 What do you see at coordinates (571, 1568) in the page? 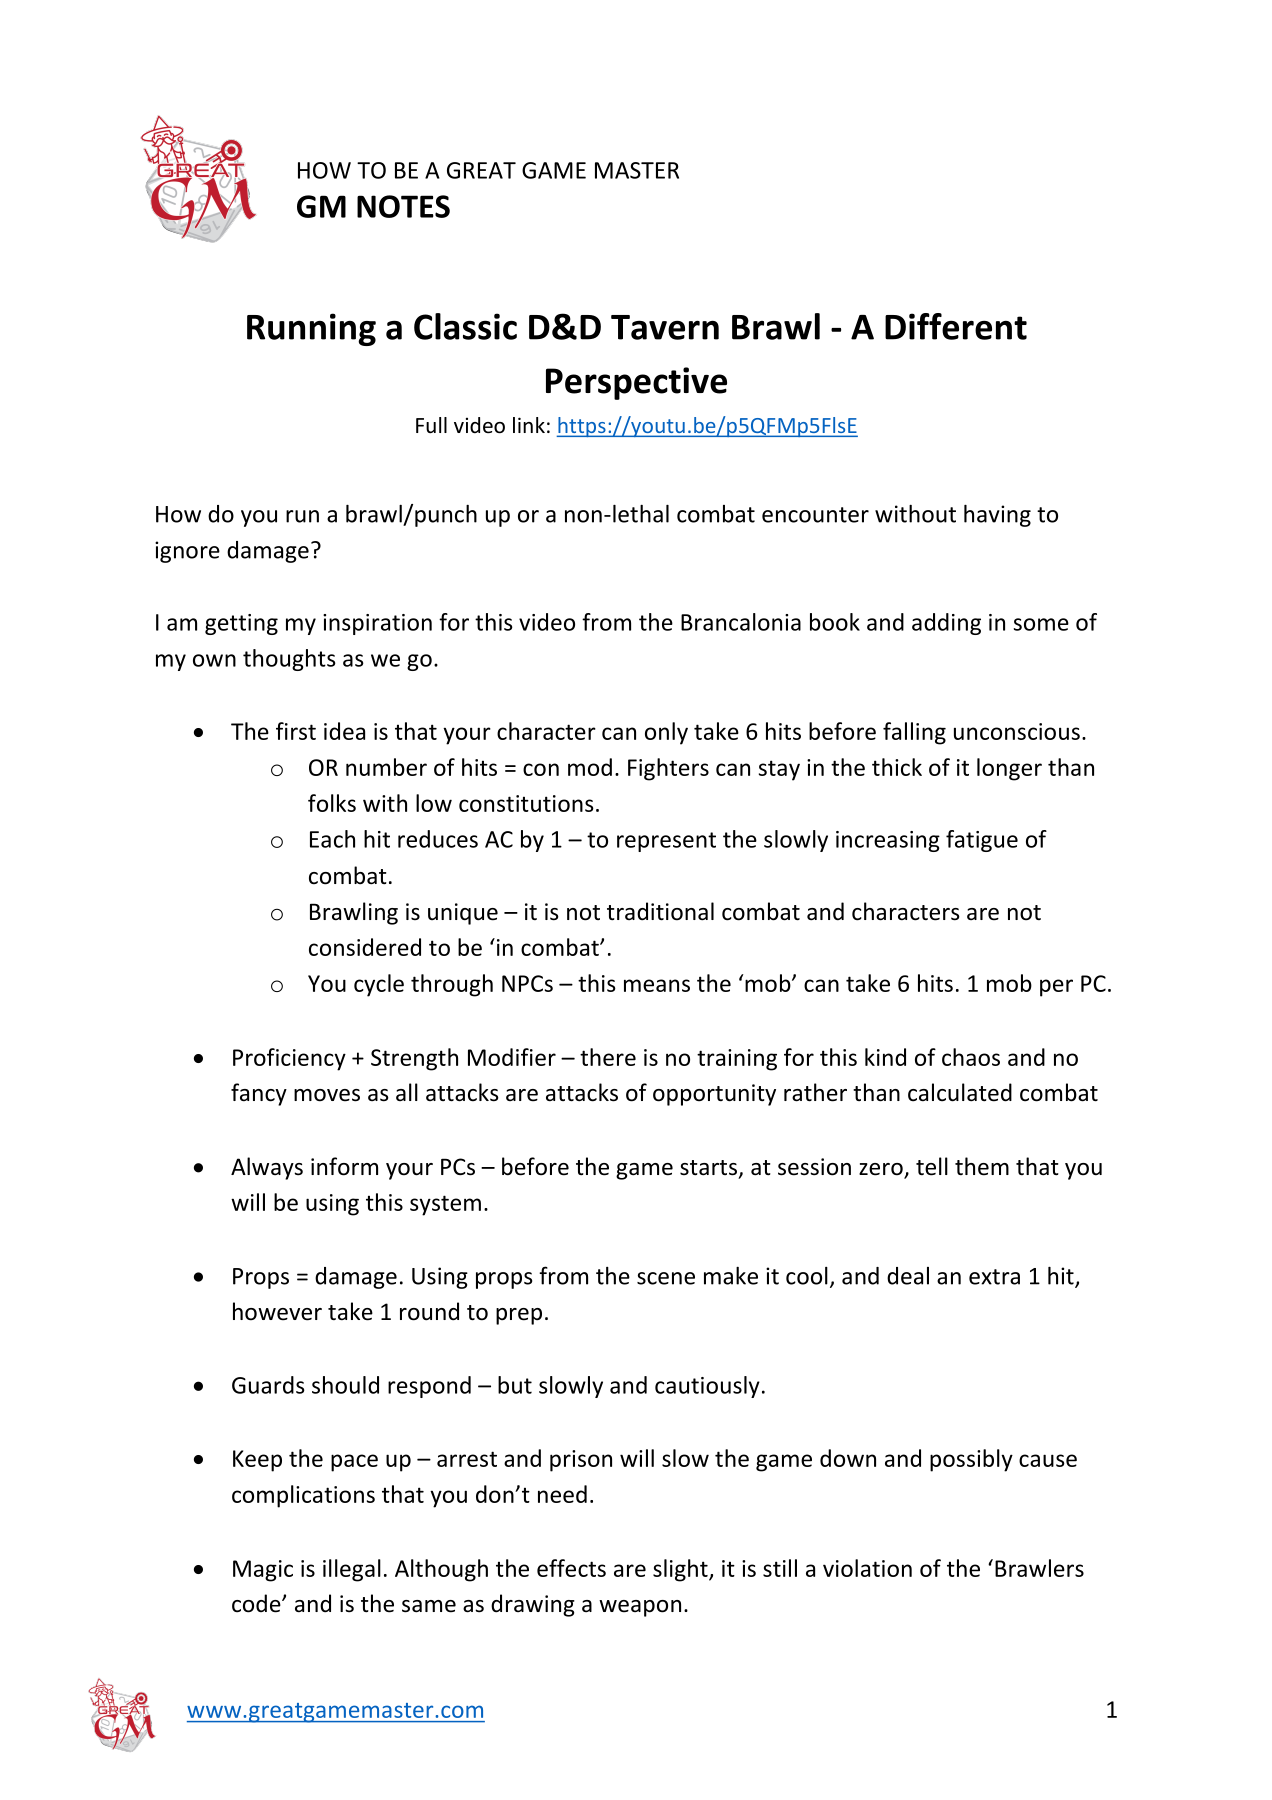
I see `effects` at bounding box center [571, 1568].
